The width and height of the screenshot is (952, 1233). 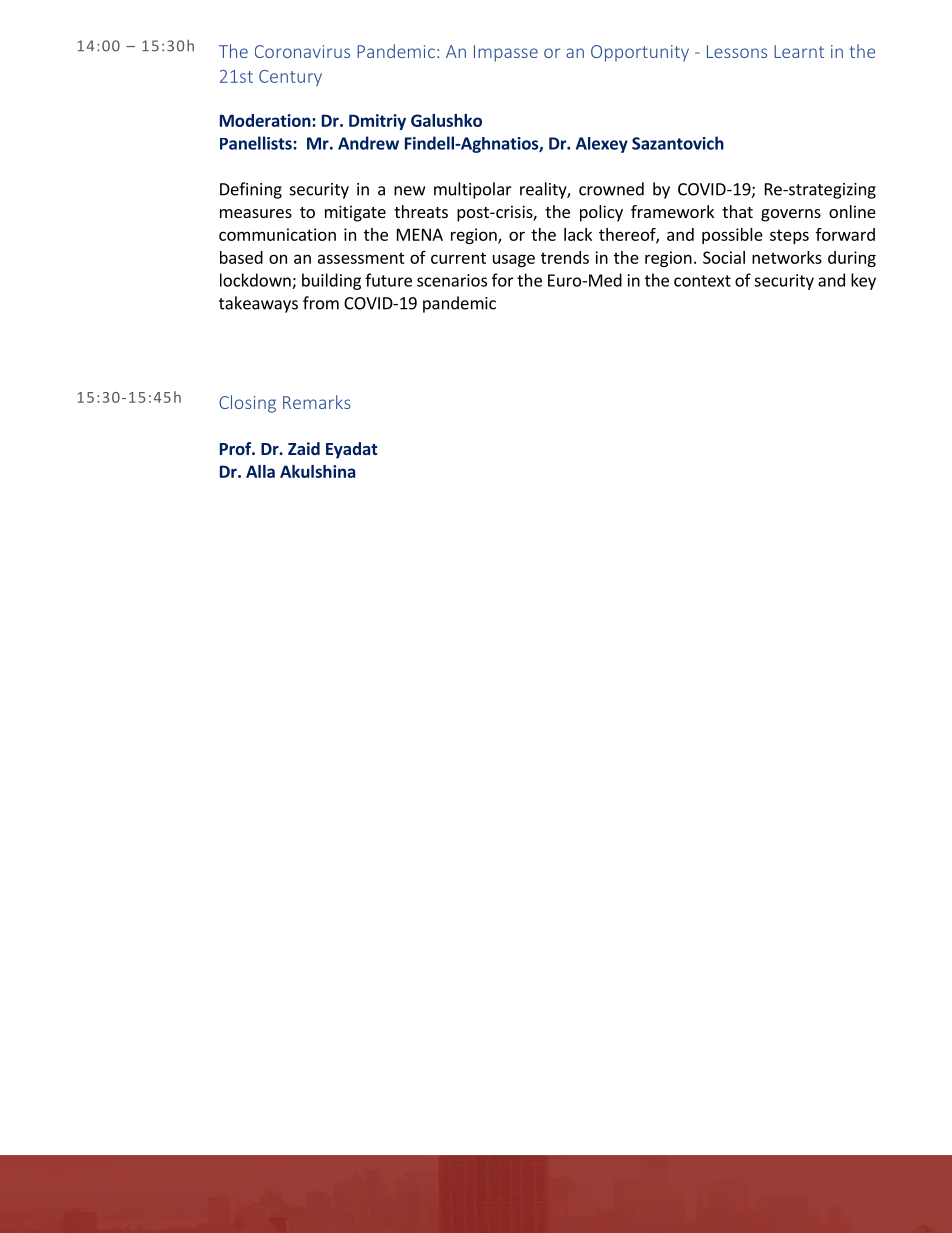 What do you see at coordinates (355, 213) in the screenshot?
I see `mitigate` at bounding box center [355, 213].
